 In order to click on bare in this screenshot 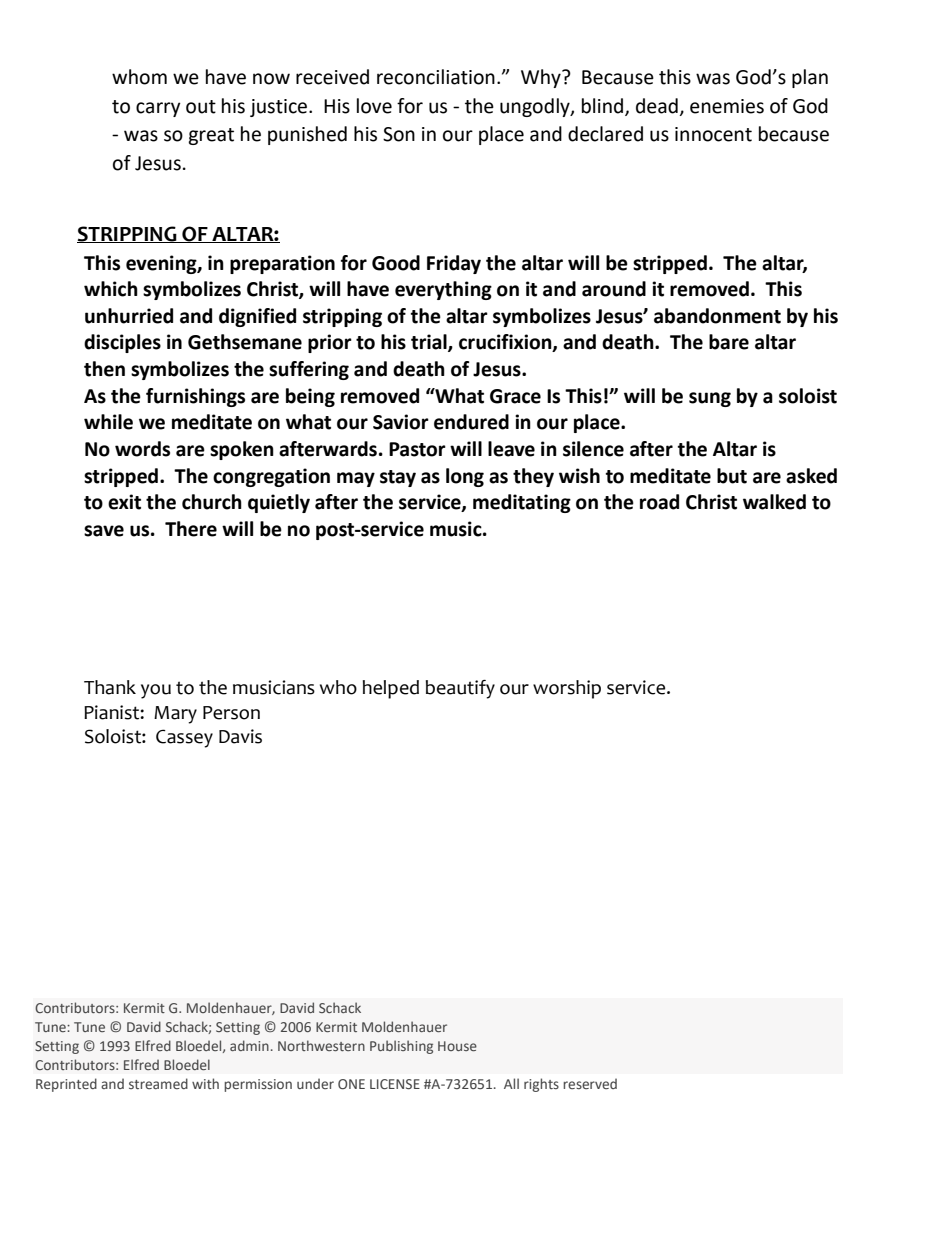, I will do `click(729, 342)`.
